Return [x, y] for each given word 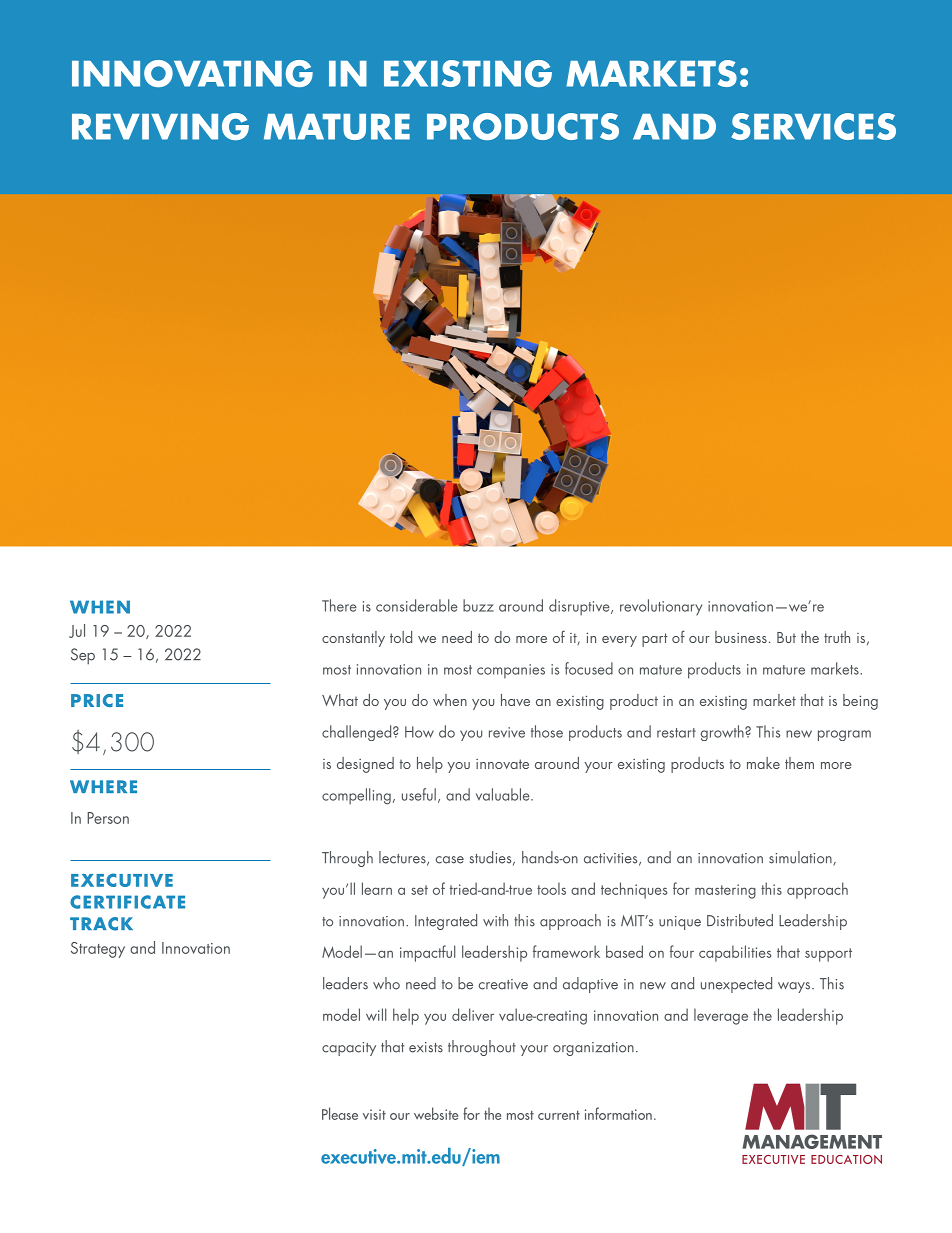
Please [340, 1113]
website [436, 1113]
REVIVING [160, 126]
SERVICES [814, 126]
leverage [721, 1016]
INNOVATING [192, 73]
